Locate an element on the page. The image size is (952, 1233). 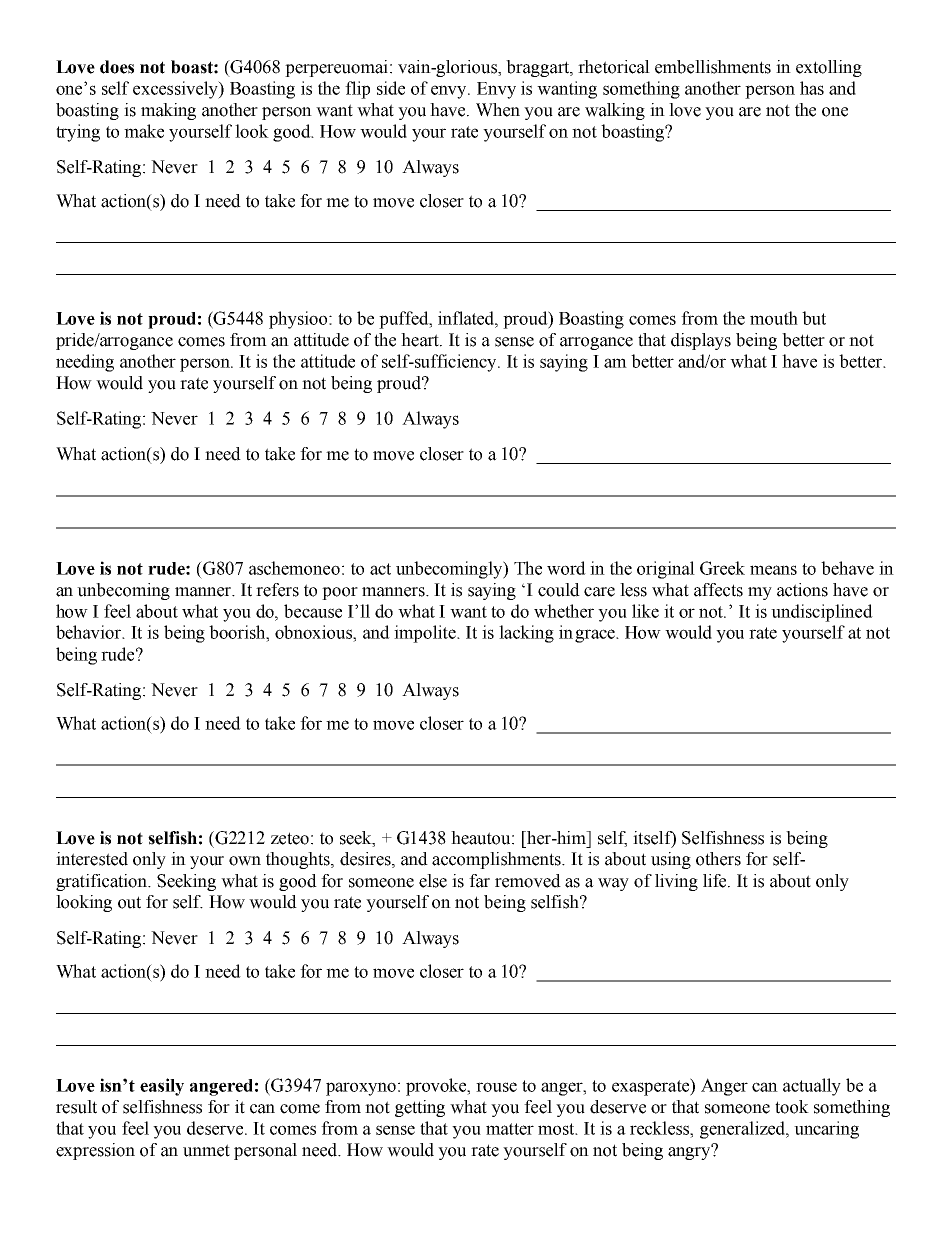
displays is located at coordinates (701, 341).
